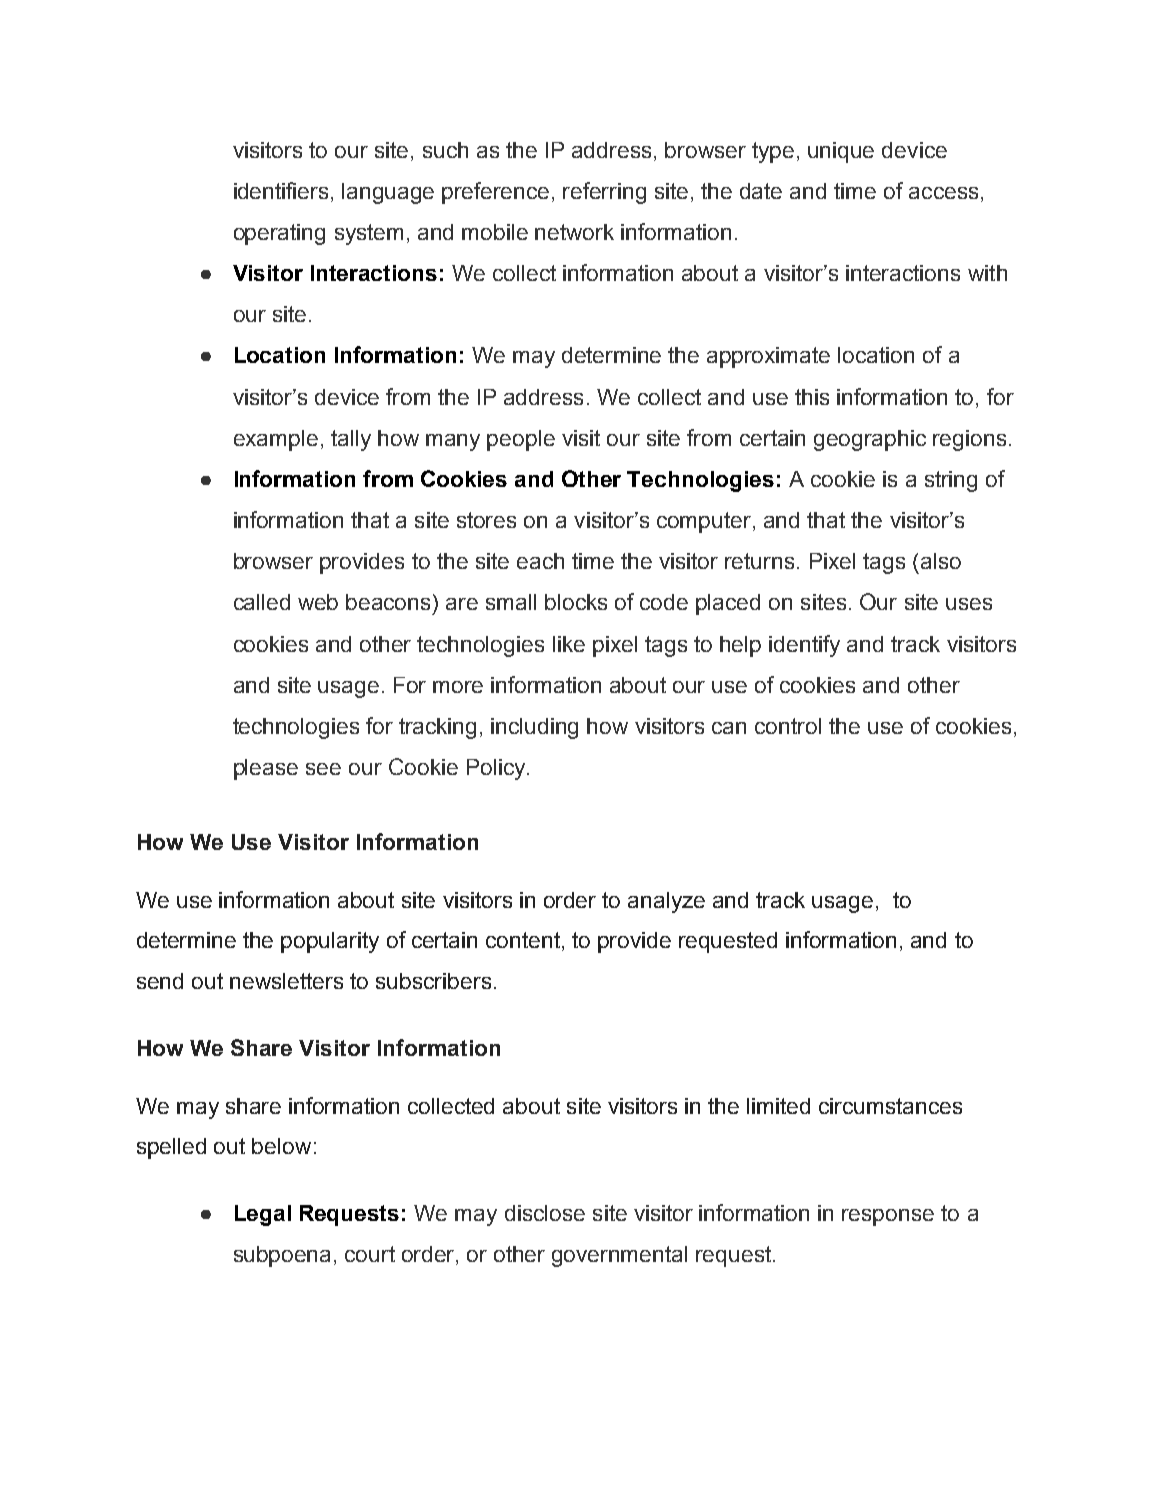  I want to click on geographic, so click(870, 440).
